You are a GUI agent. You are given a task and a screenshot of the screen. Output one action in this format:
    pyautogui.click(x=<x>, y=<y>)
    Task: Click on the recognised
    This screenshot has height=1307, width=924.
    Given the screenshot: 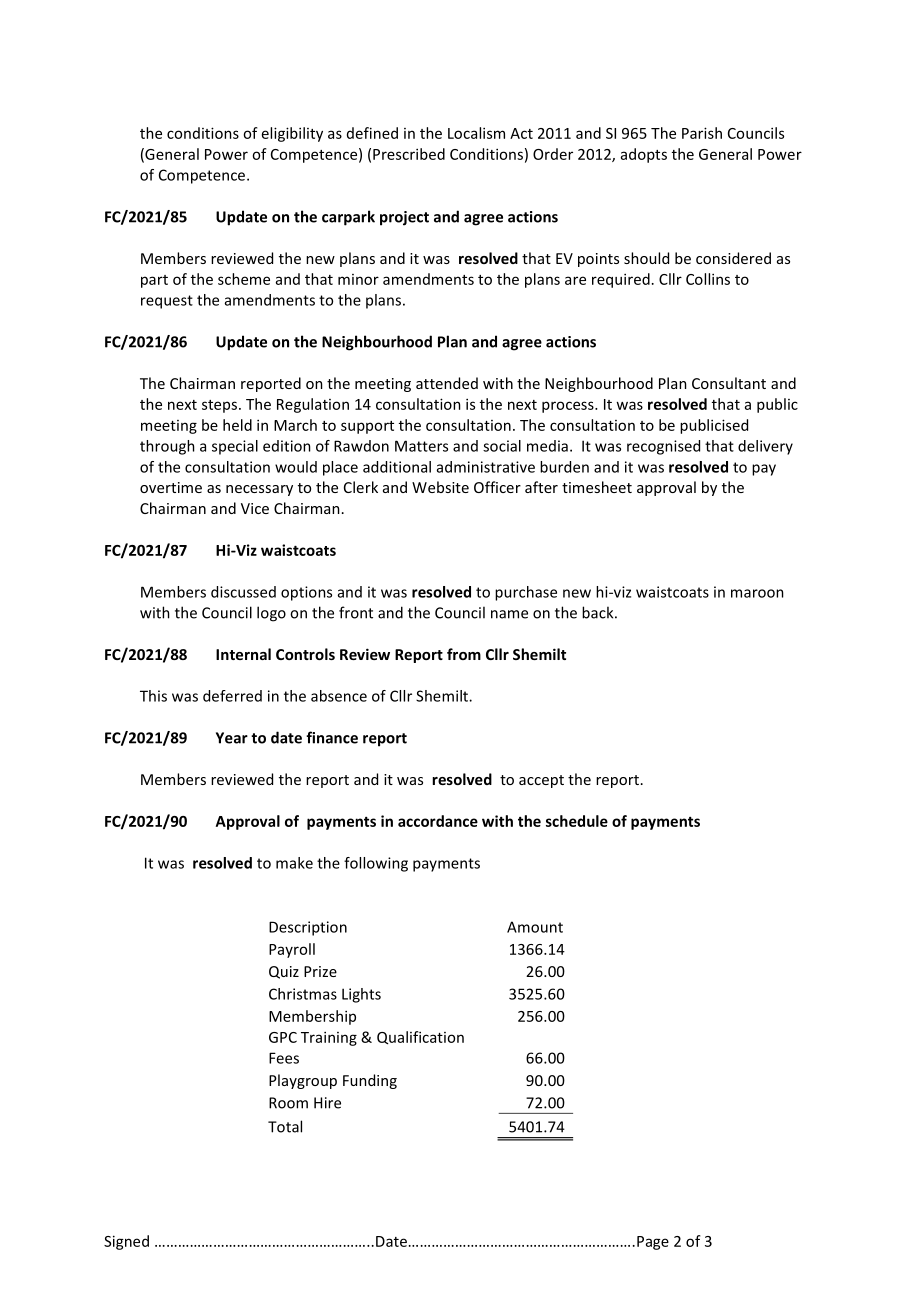 What is the action you would take?
    pyautogui.click(x=663, y=447)
